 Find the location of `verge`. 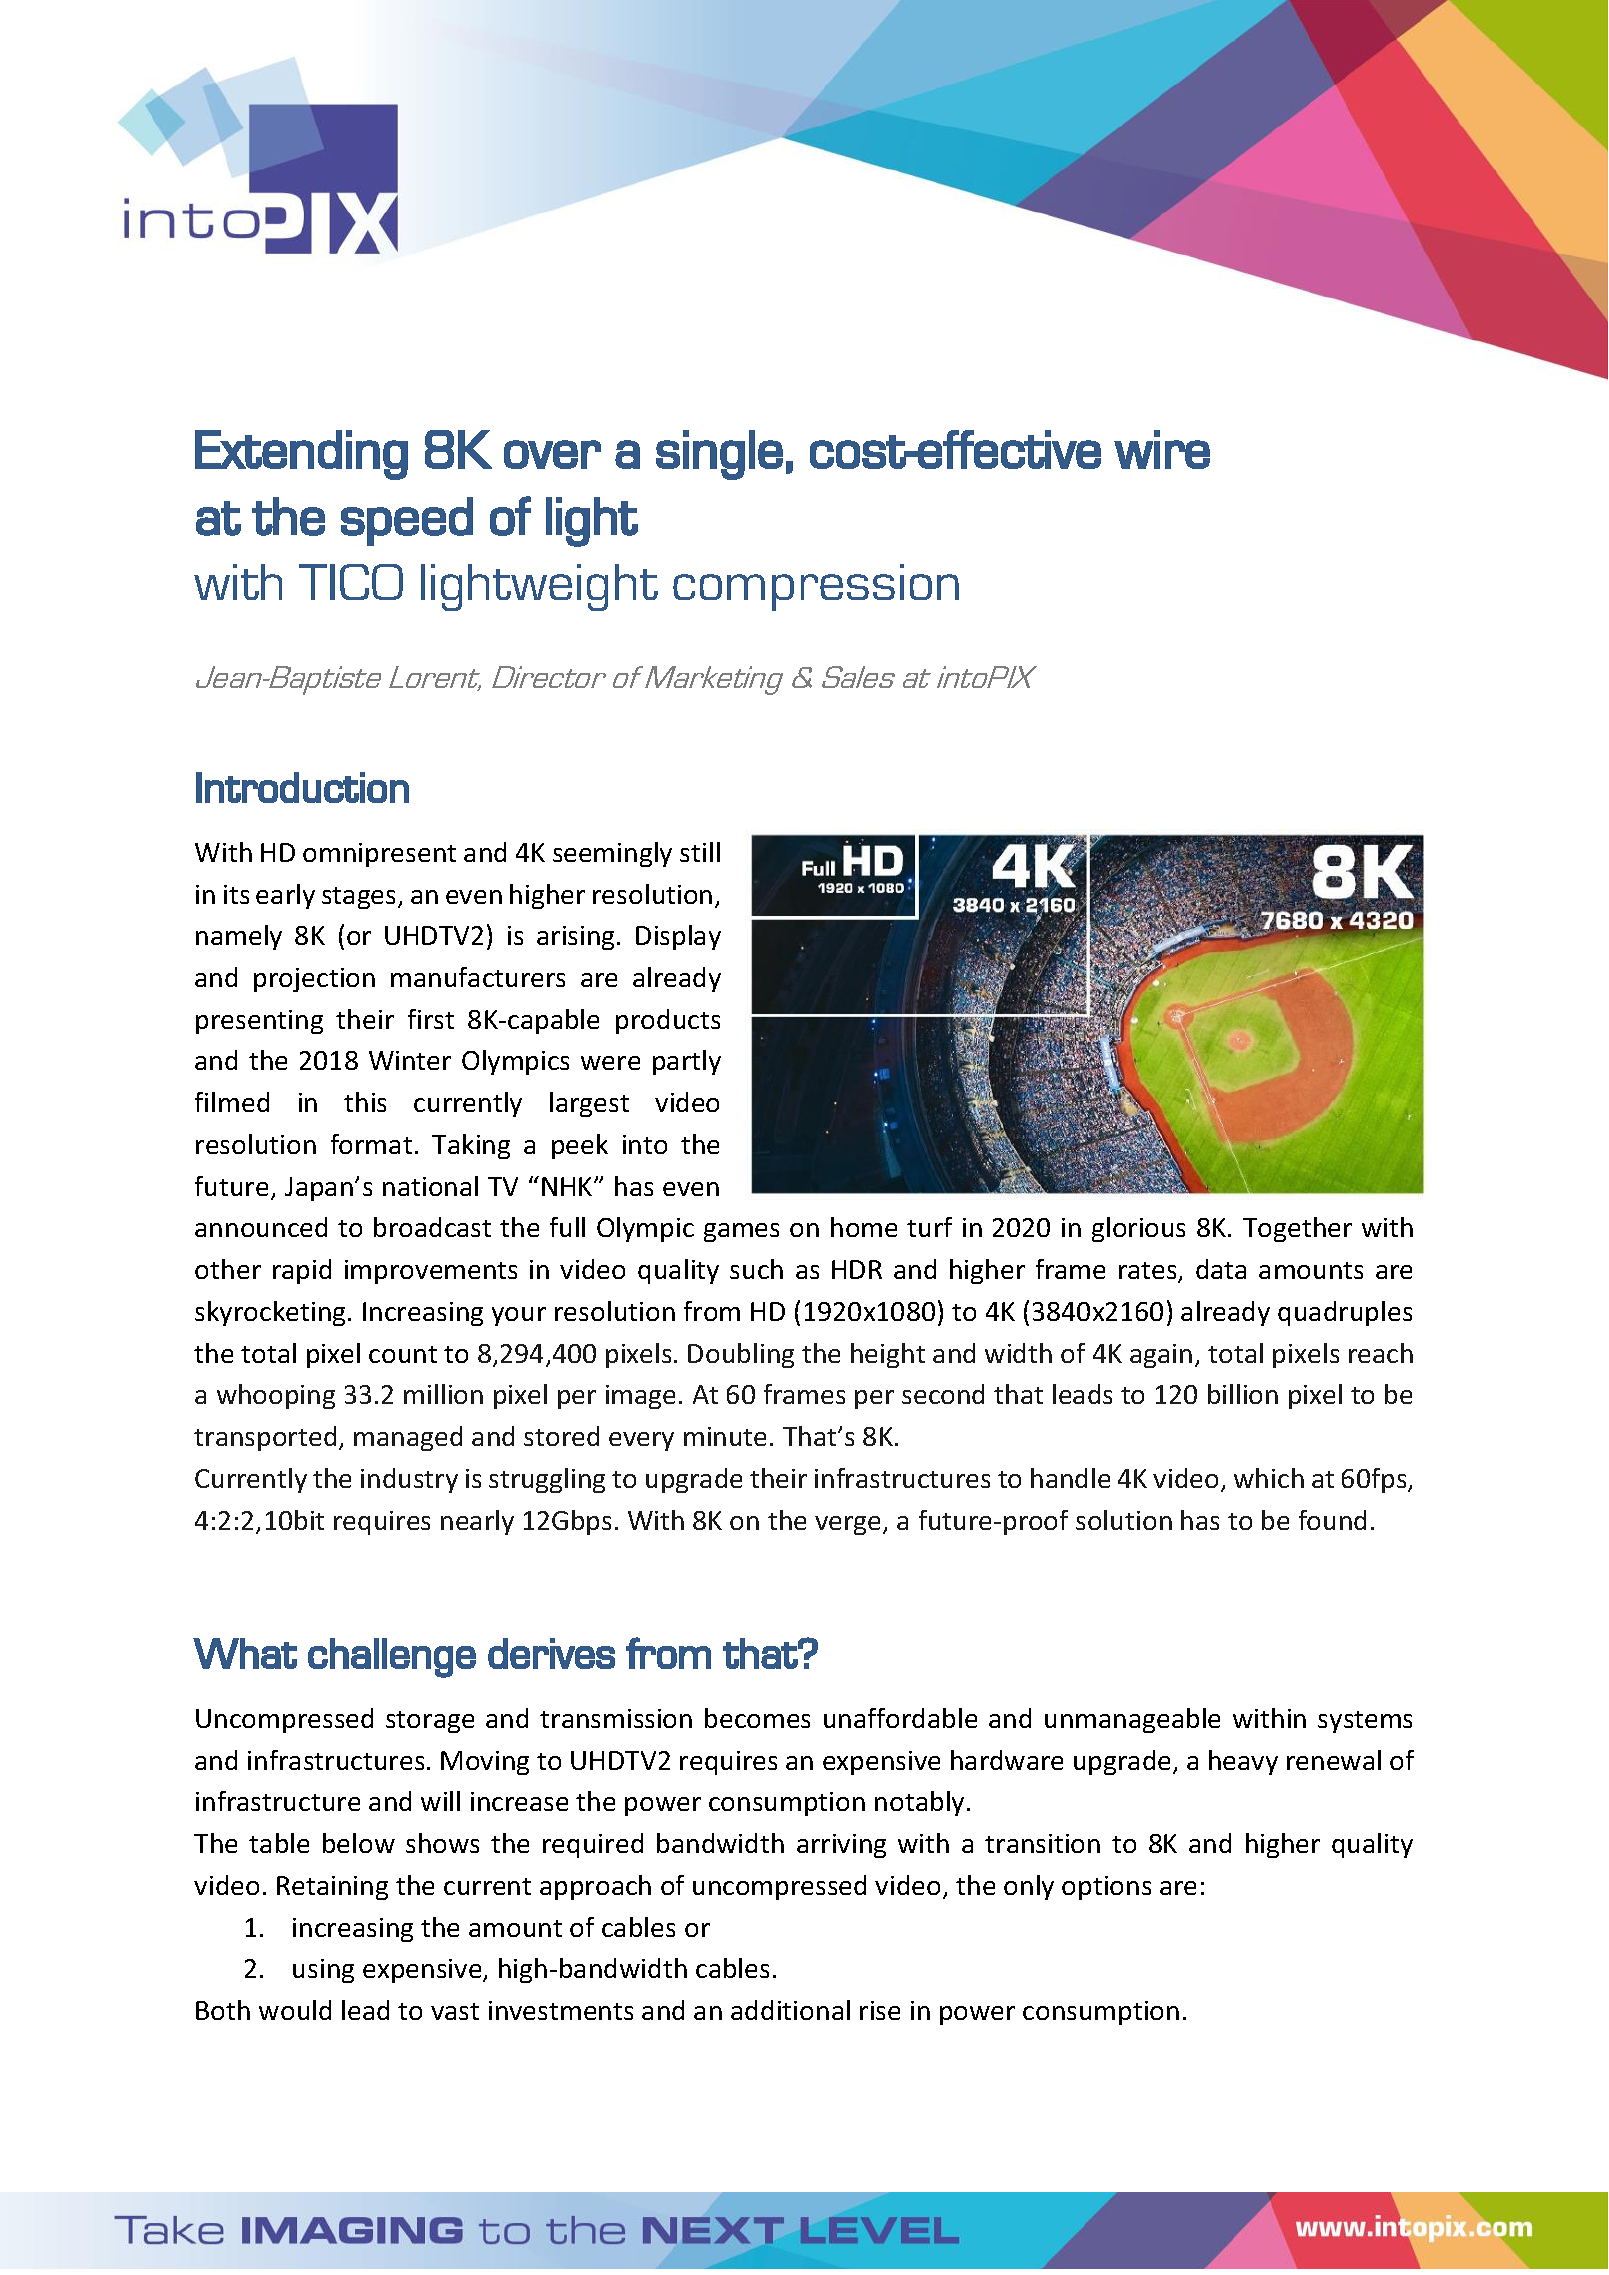

verge is located at coordinates (849, 1525).
